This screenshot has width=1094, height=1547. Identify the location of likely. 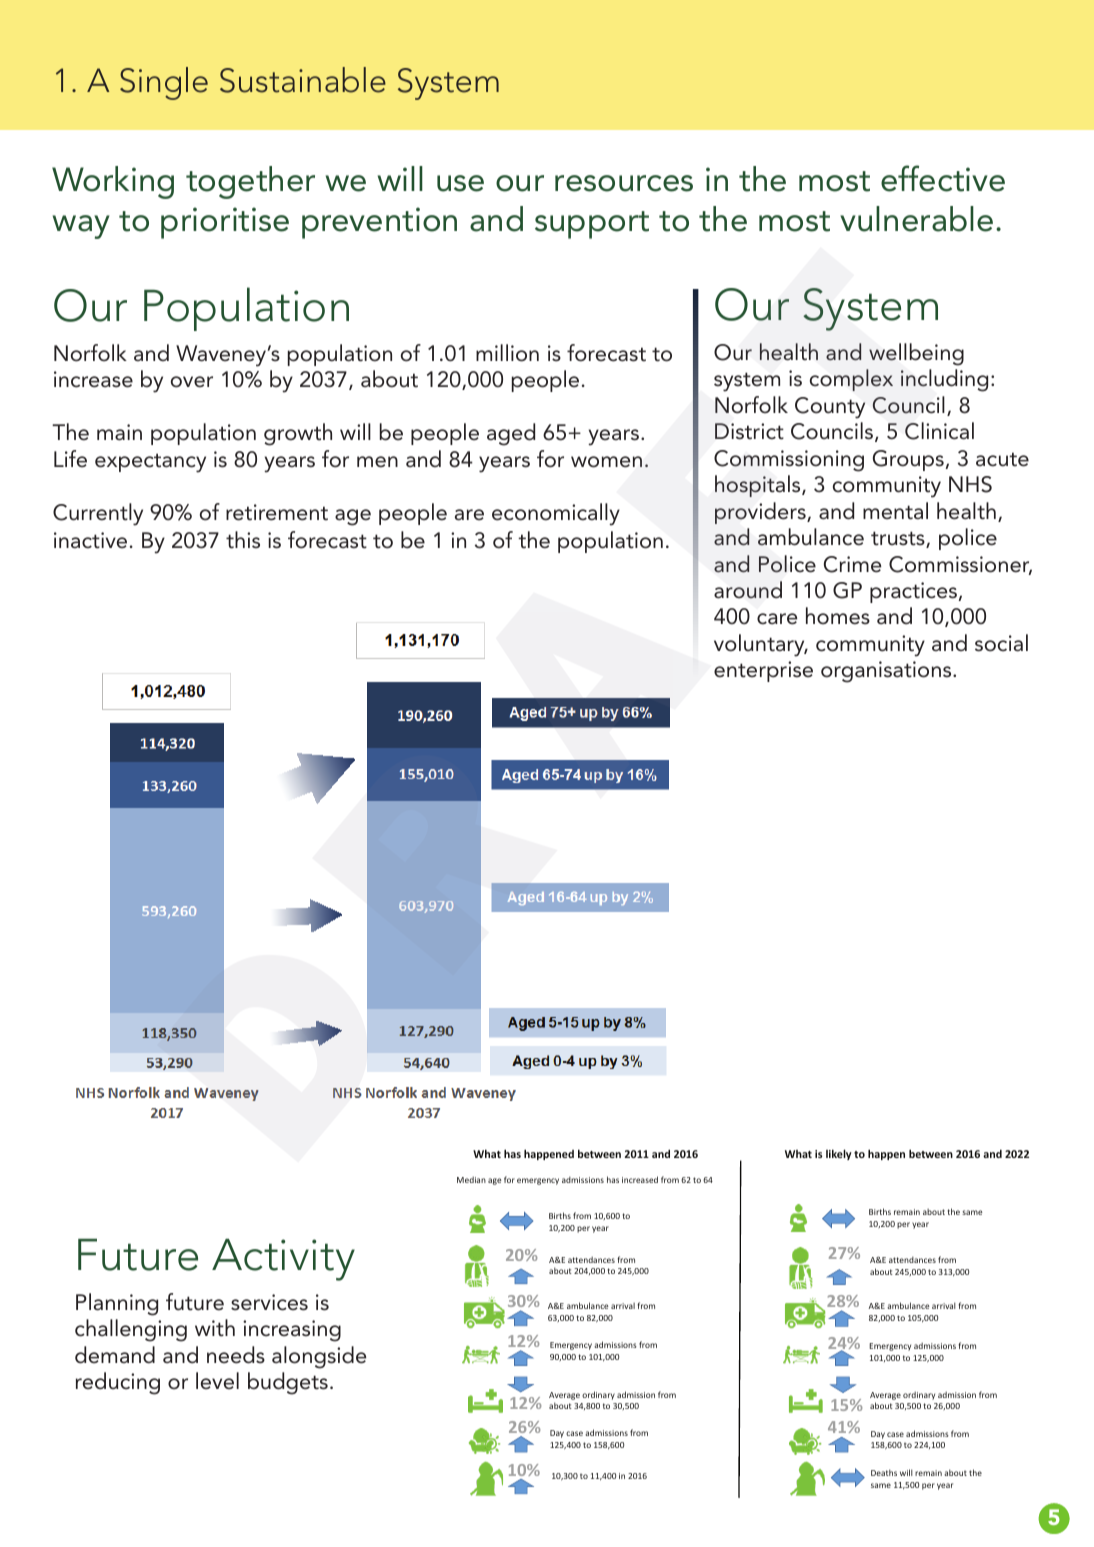
(839, 1154).
